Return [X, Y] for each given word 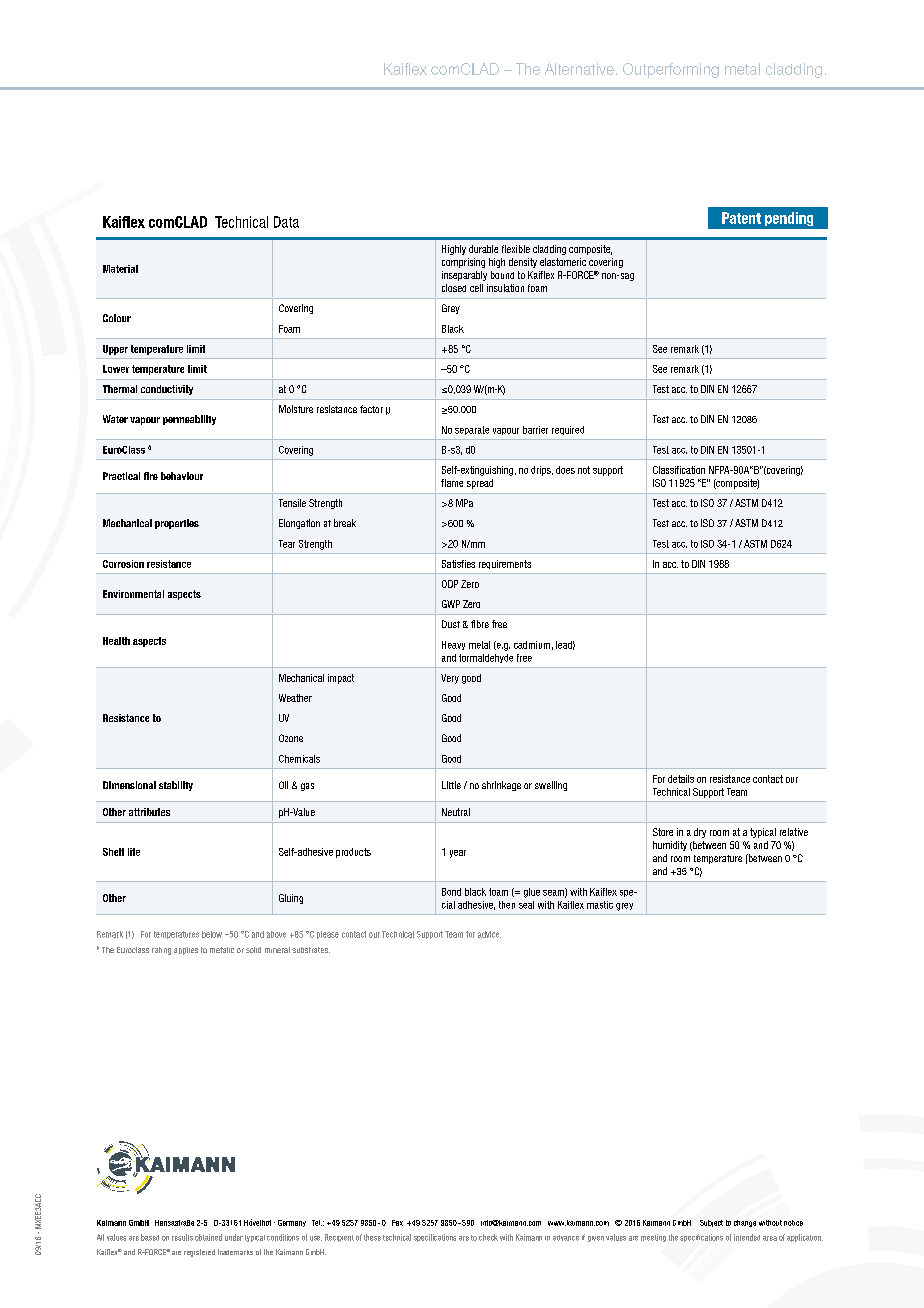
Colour [117, 318]
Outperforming [671, 70]
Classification [679, 470]
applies [186, 951]
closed [454, 288]
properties [177, 524]
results [182, 1237]
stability [176, 786]
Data [286, 222]
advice [489, 934]
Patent [741, 218]
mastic [600, 905]
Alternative [579, 69]
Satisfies [458, 564]
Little [451, 785]
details [681, 779]
